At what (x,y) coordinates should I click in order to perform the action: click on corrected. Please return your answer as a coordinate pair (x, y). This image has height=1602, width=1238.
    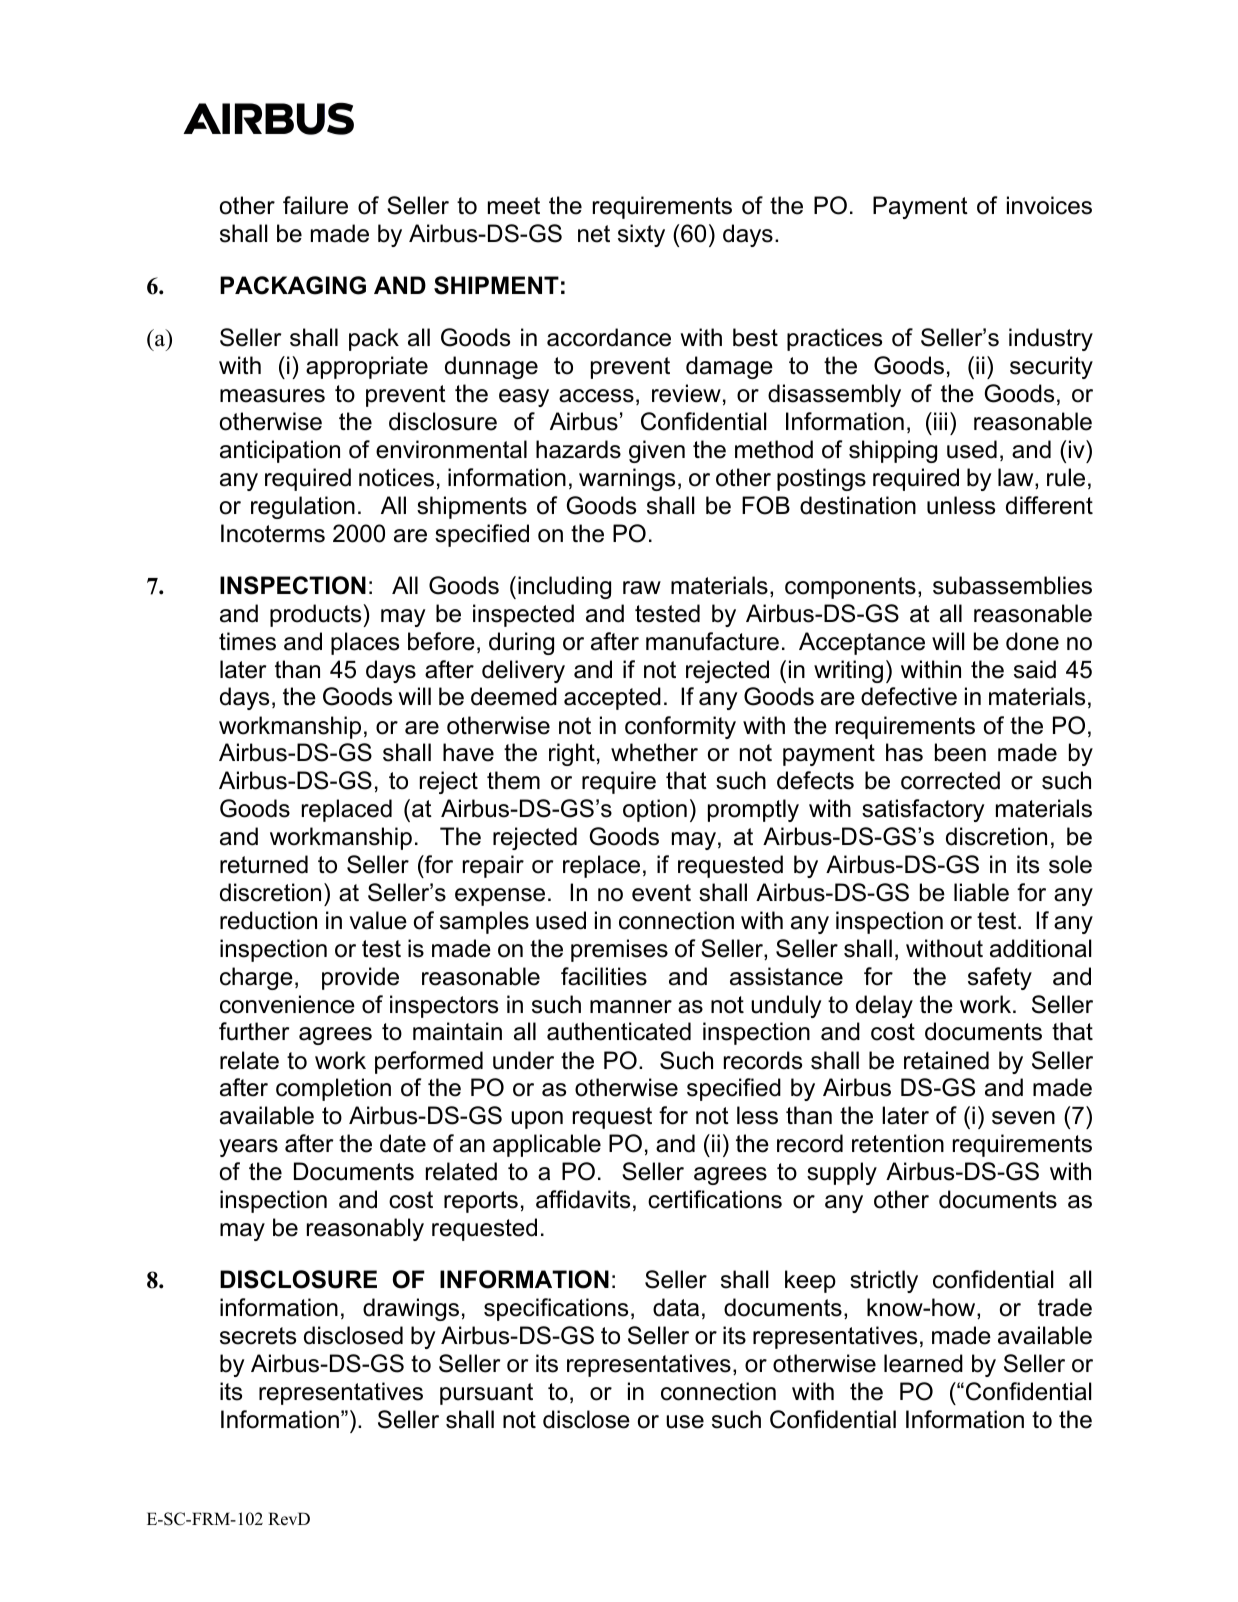
    Looking at the image, I should click on (950, 780).
